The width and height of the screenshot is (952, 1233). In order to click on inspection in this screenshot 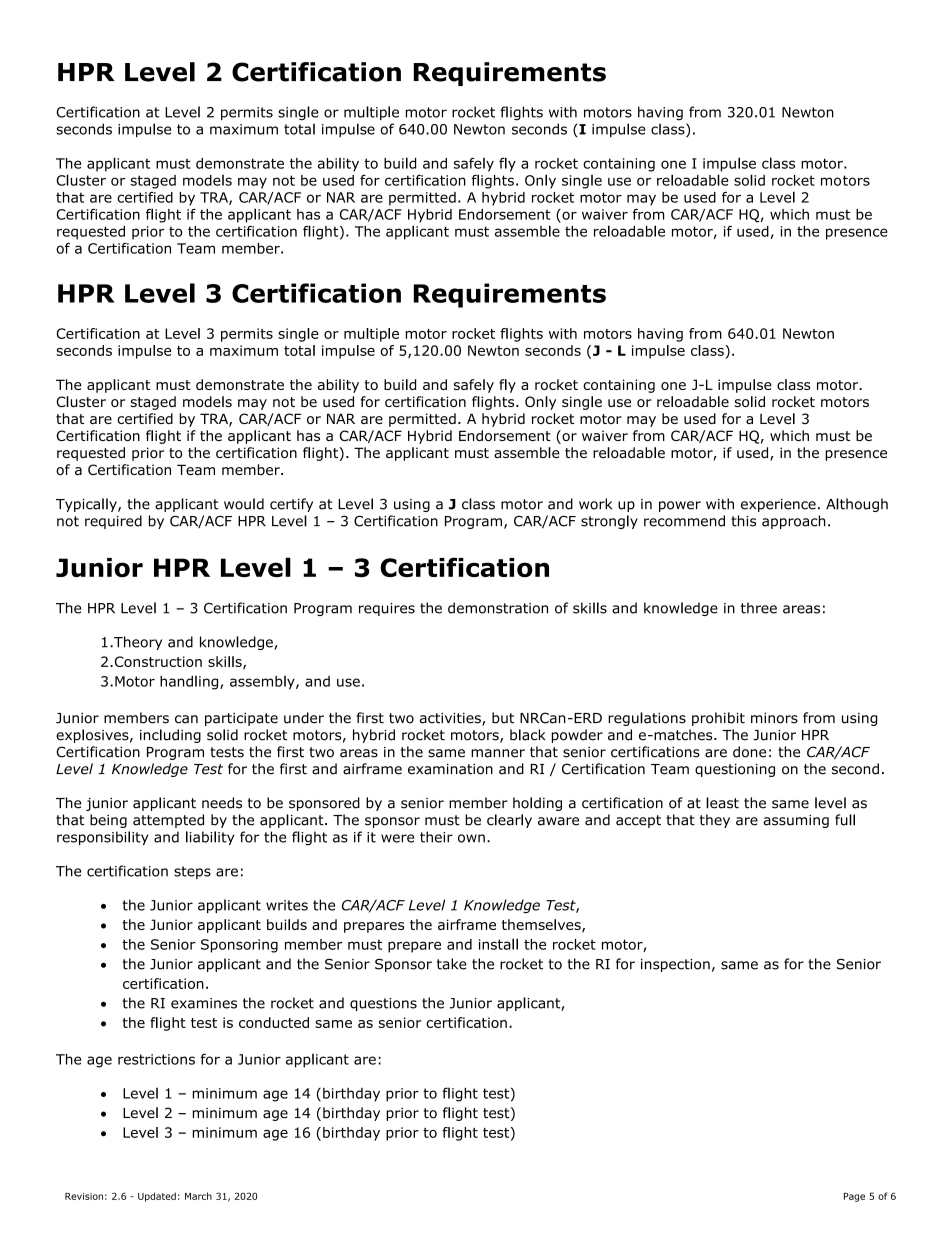, I will do `click(675, 965)`.
